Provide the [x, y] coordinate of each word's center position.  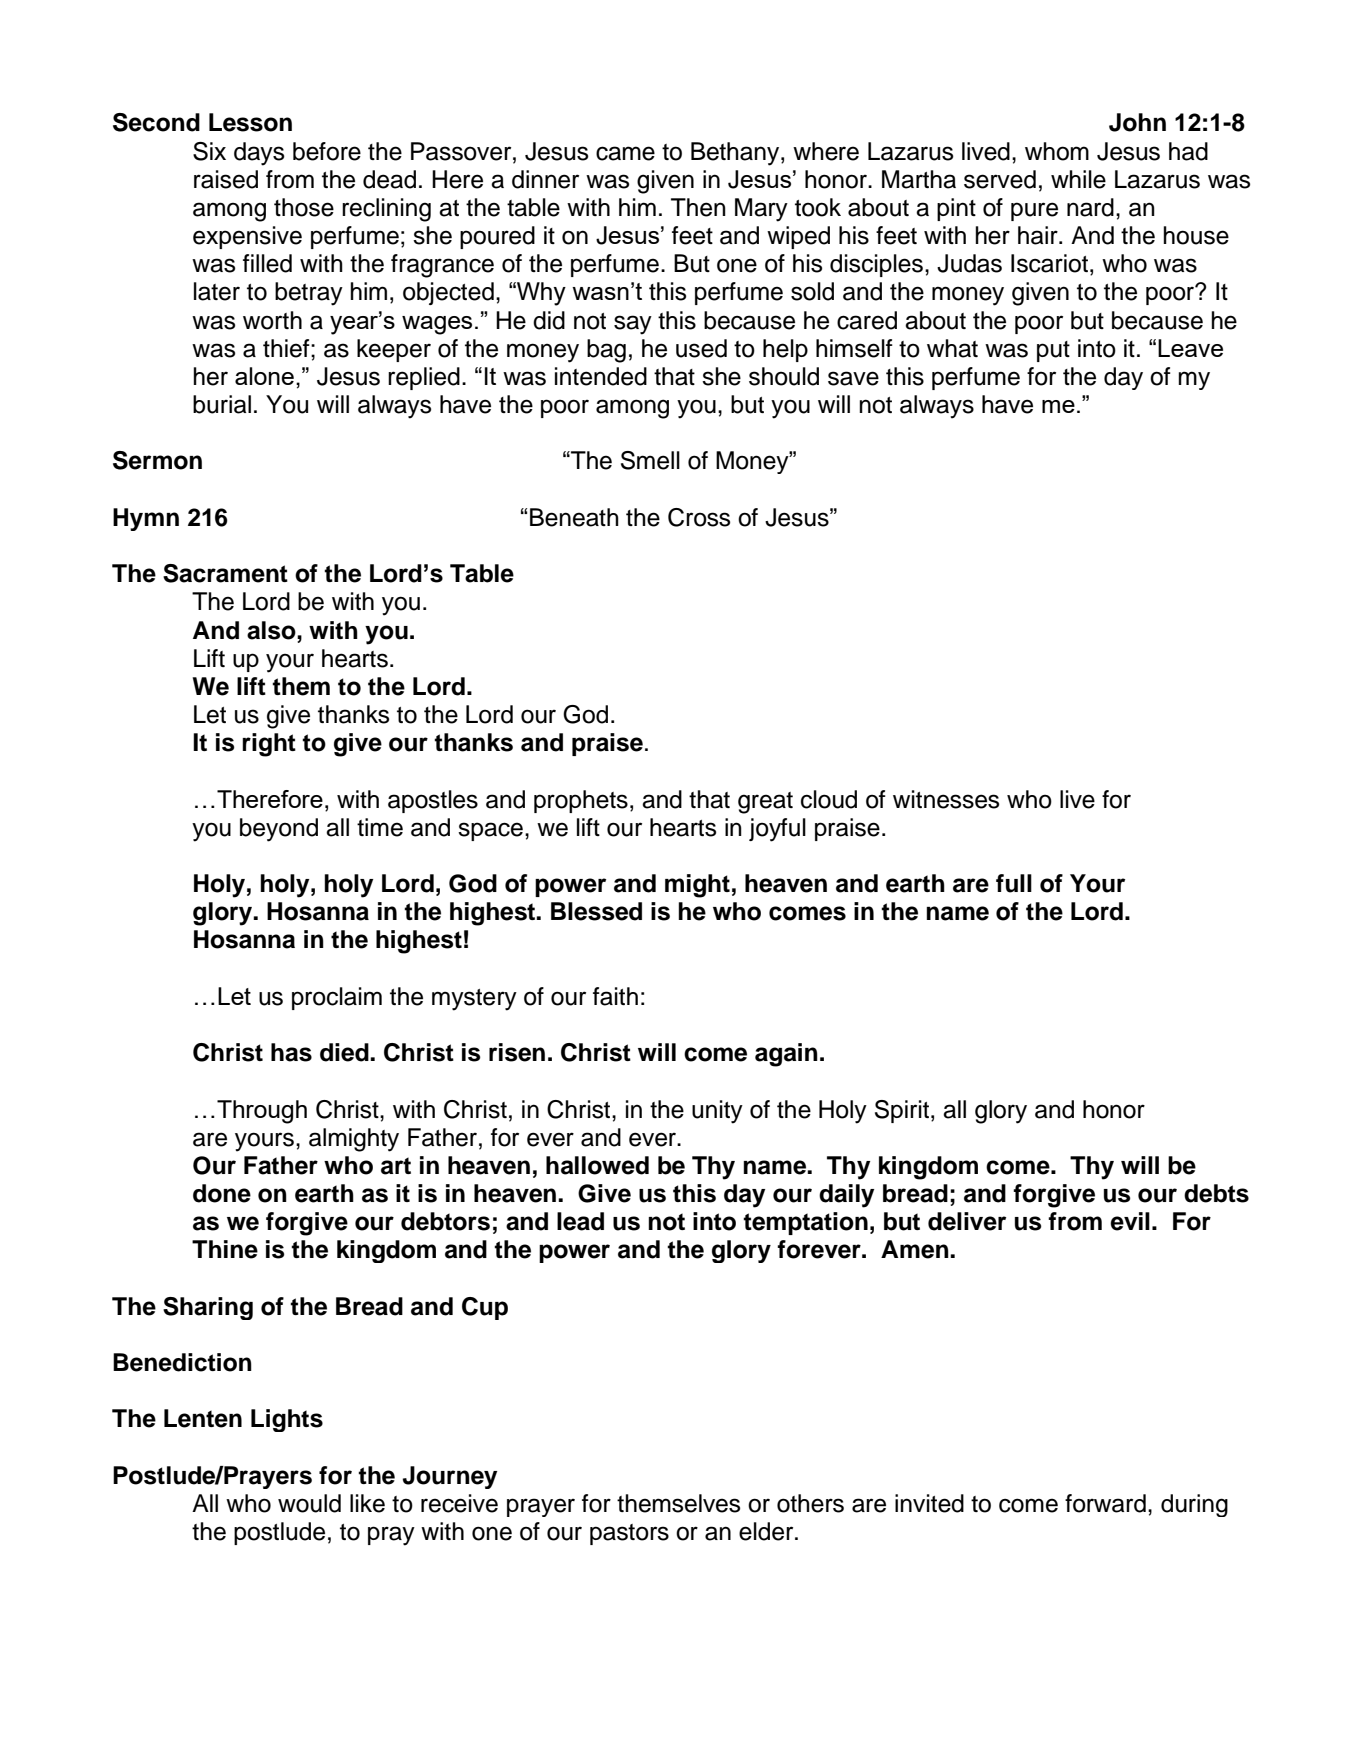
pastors [629, 1534]
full [1014, 883]
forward [1105, 1503]
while [1078, 179]
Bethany [736, 154]
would [309, 1503]
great [765, 803]
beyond [279, 830]
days [259, 154]
